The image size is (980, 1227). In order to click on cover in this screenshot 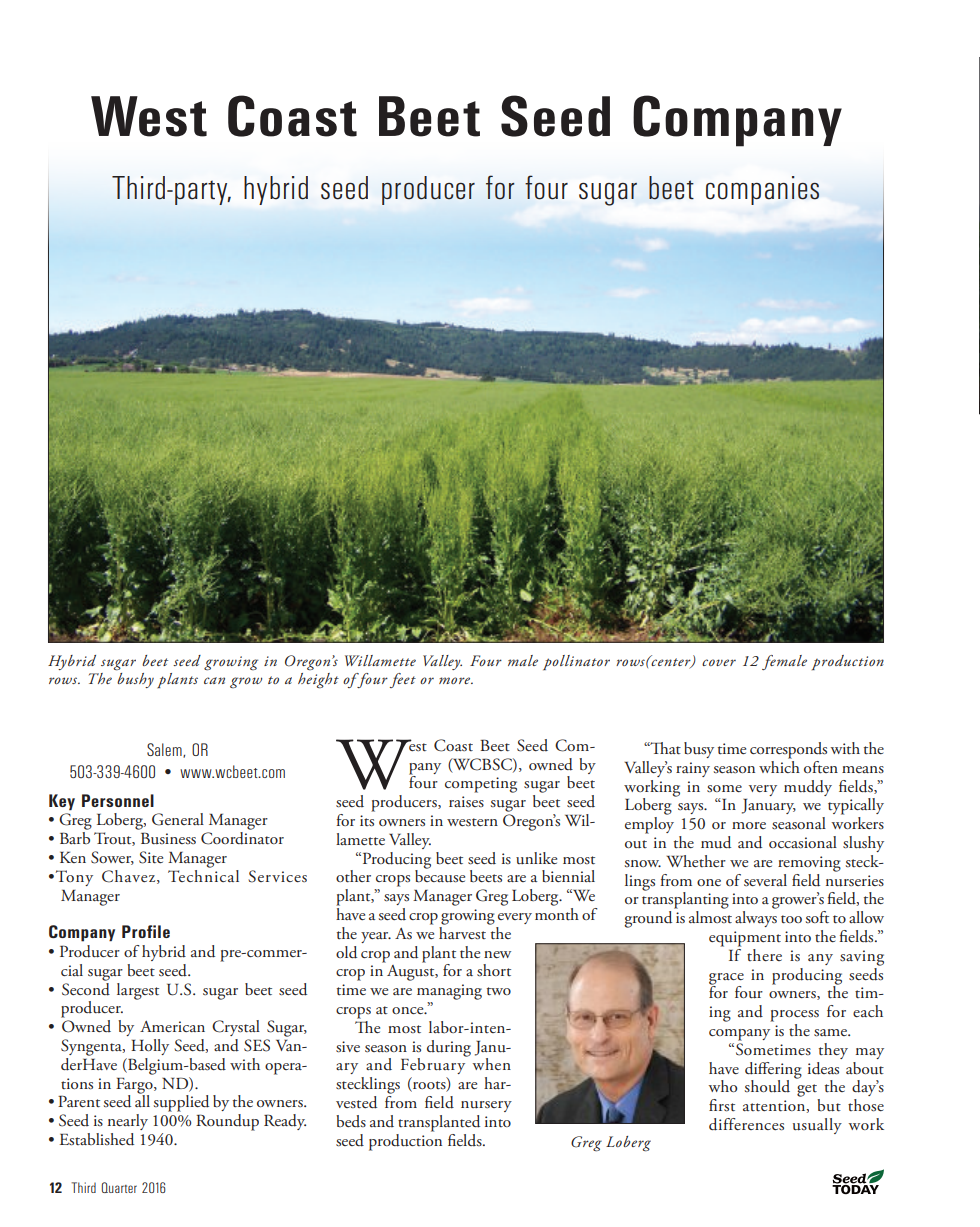, I will do `click(719, 662)`.
